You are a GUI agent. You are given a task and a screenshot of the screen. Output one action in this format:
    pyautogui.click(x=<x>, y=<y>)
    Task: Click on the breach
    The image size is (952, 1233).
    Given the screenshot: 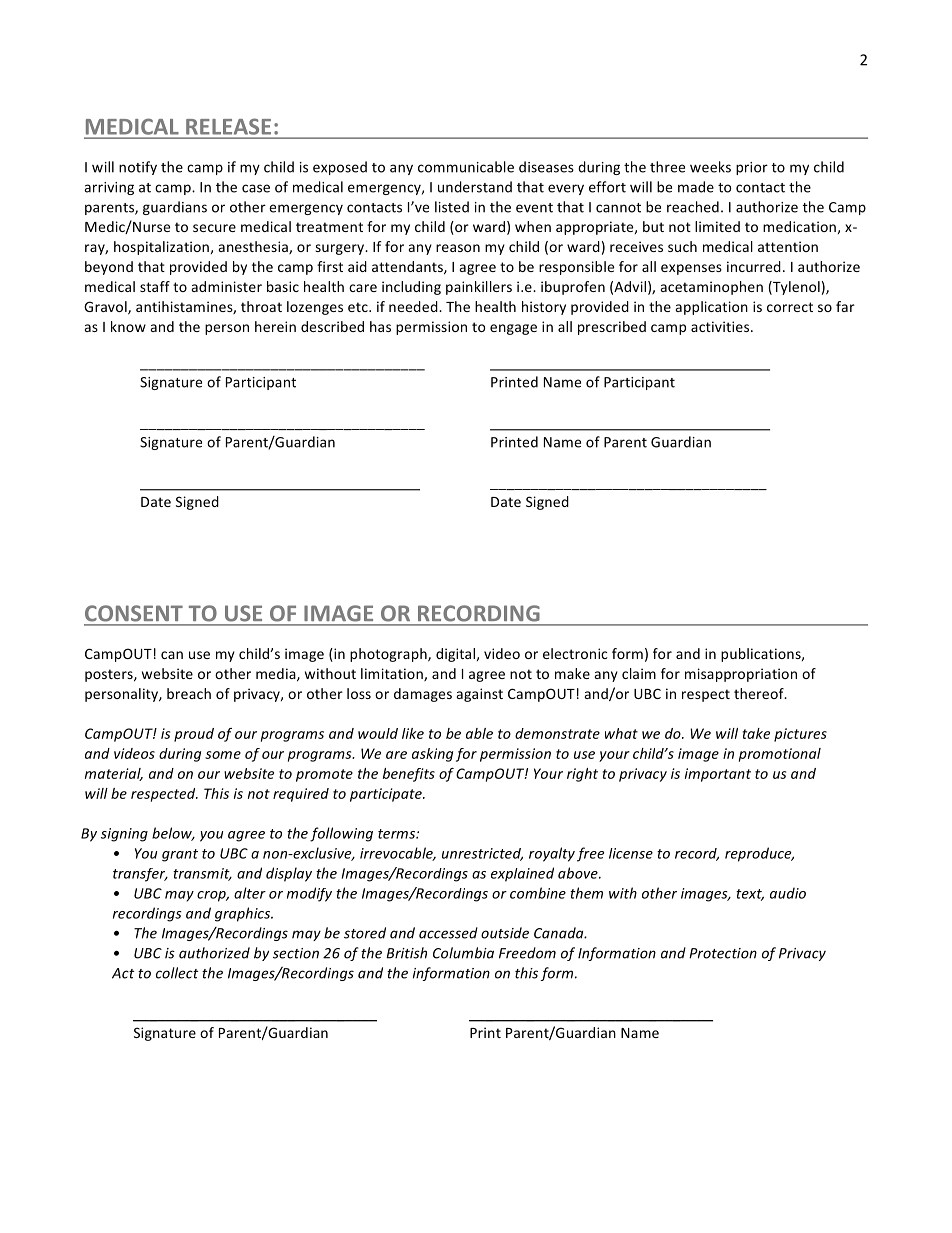 What is the action you would take?
    pyautogui.click(x=189, y=693)
